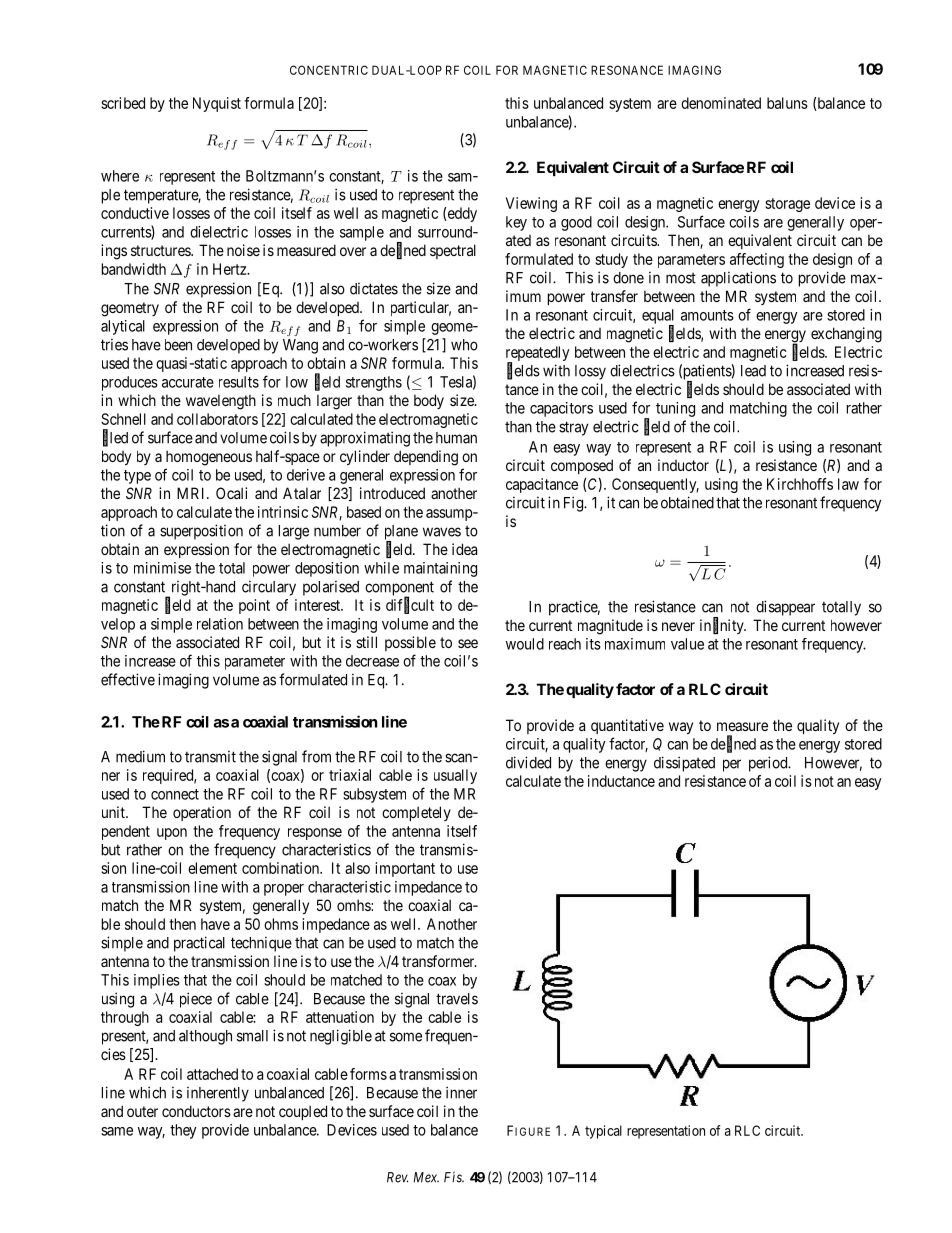  I want to click on point, so click(254, 606).
